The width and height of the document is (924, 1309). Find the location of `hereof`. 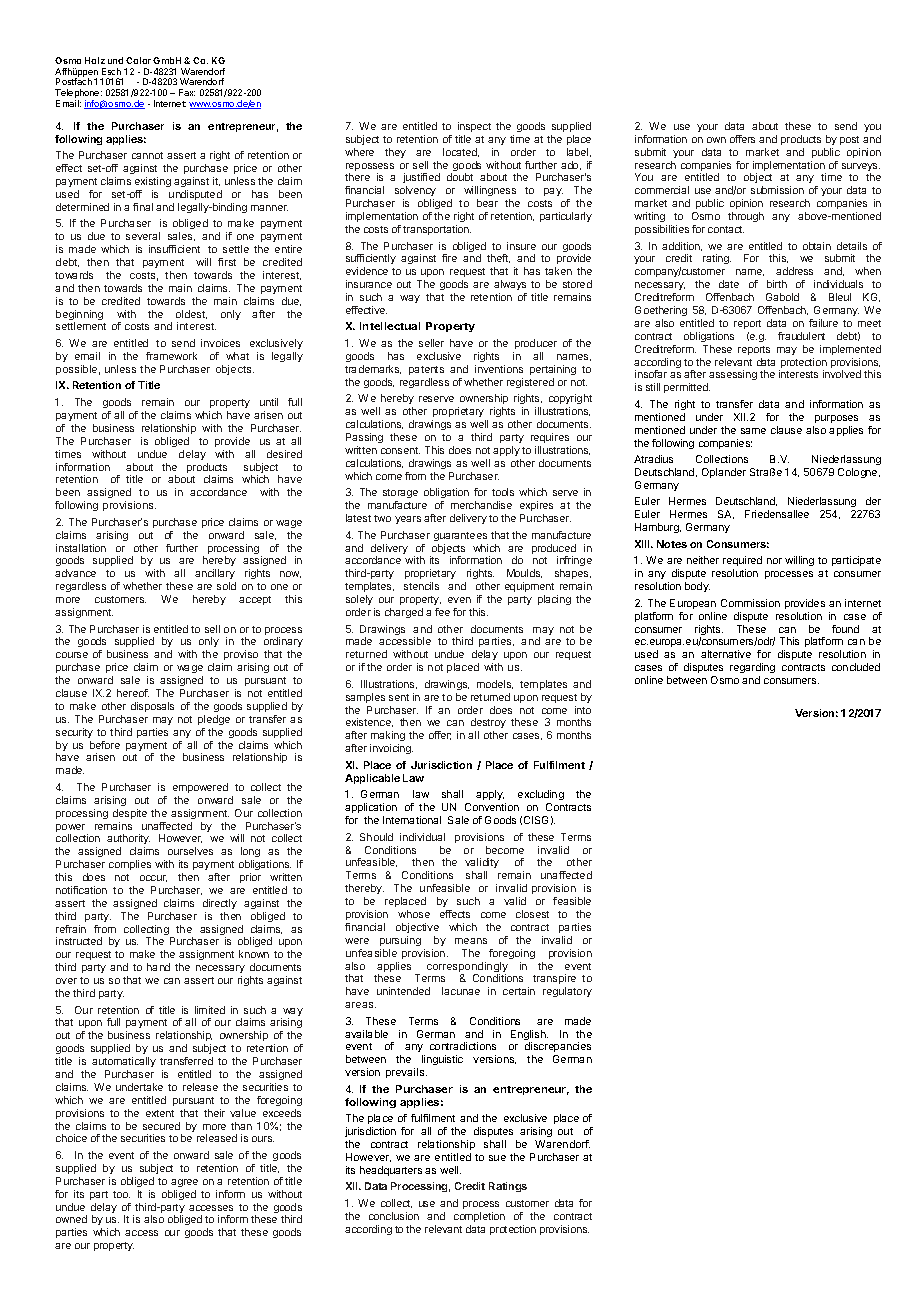

hereof is located at coordinates (133, 693).
